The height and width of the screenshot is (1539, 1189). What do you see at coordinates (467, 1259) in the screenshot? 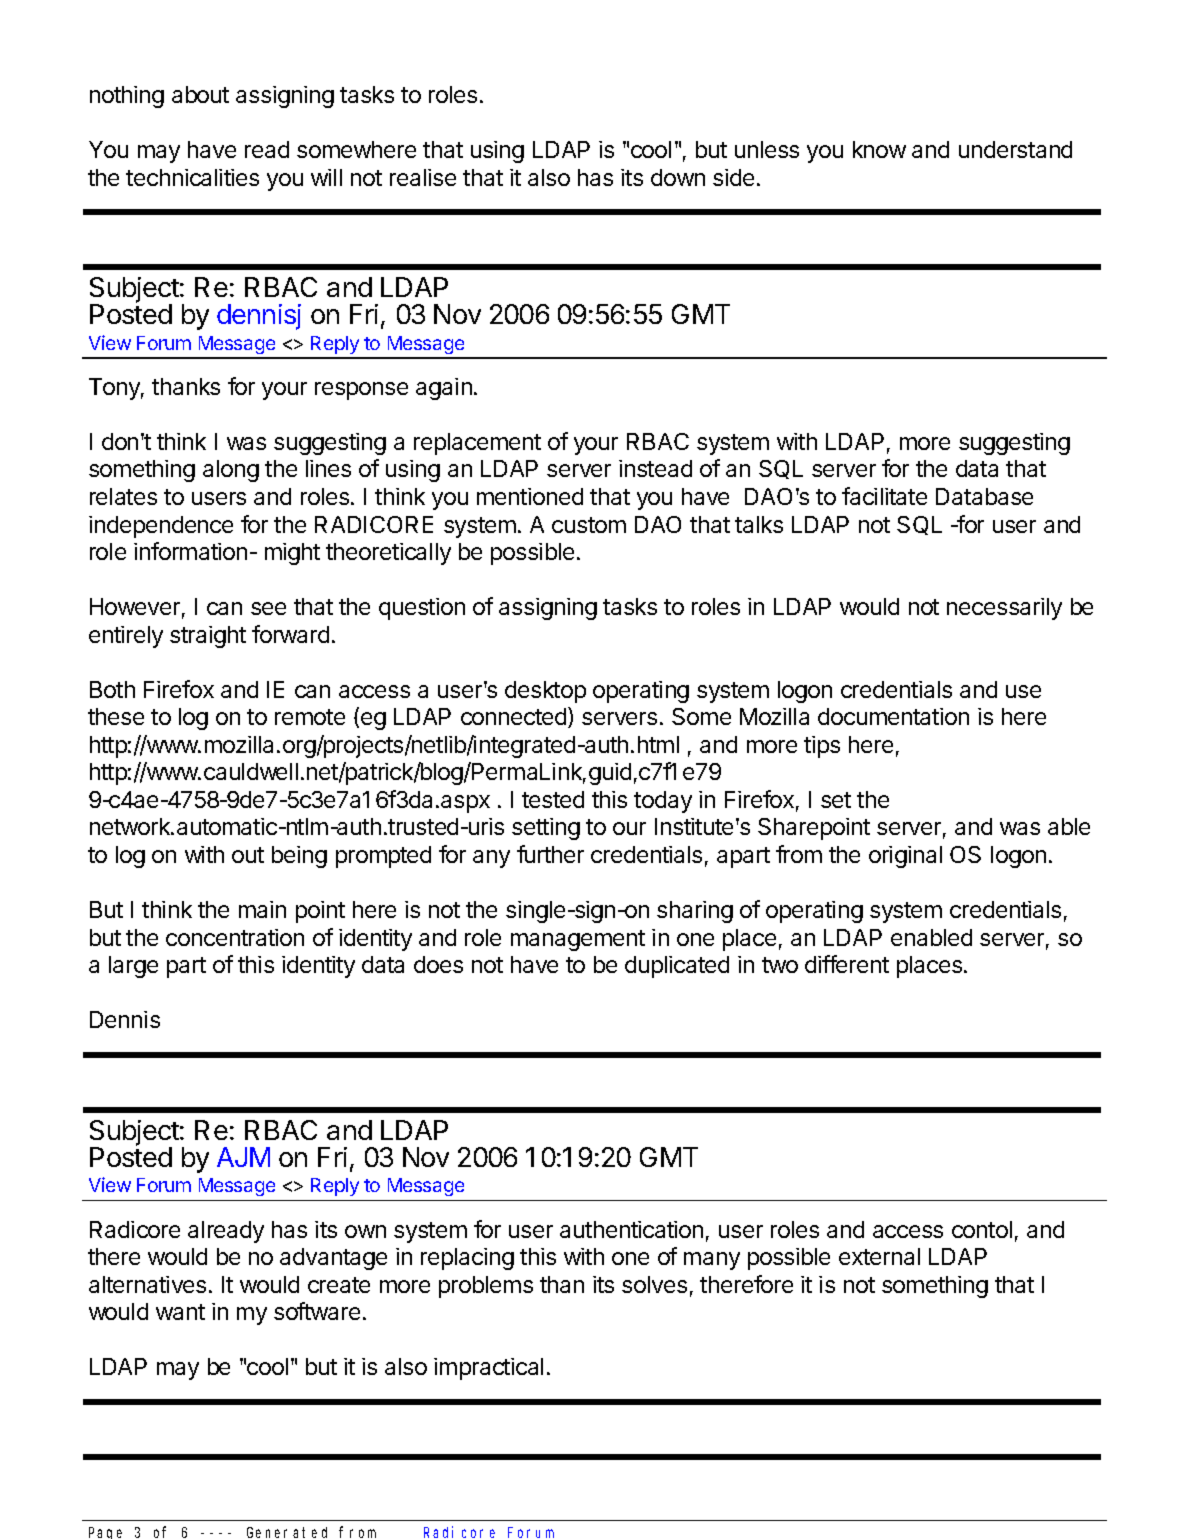
I see `replacing` at bounding box center [467, 1259].
